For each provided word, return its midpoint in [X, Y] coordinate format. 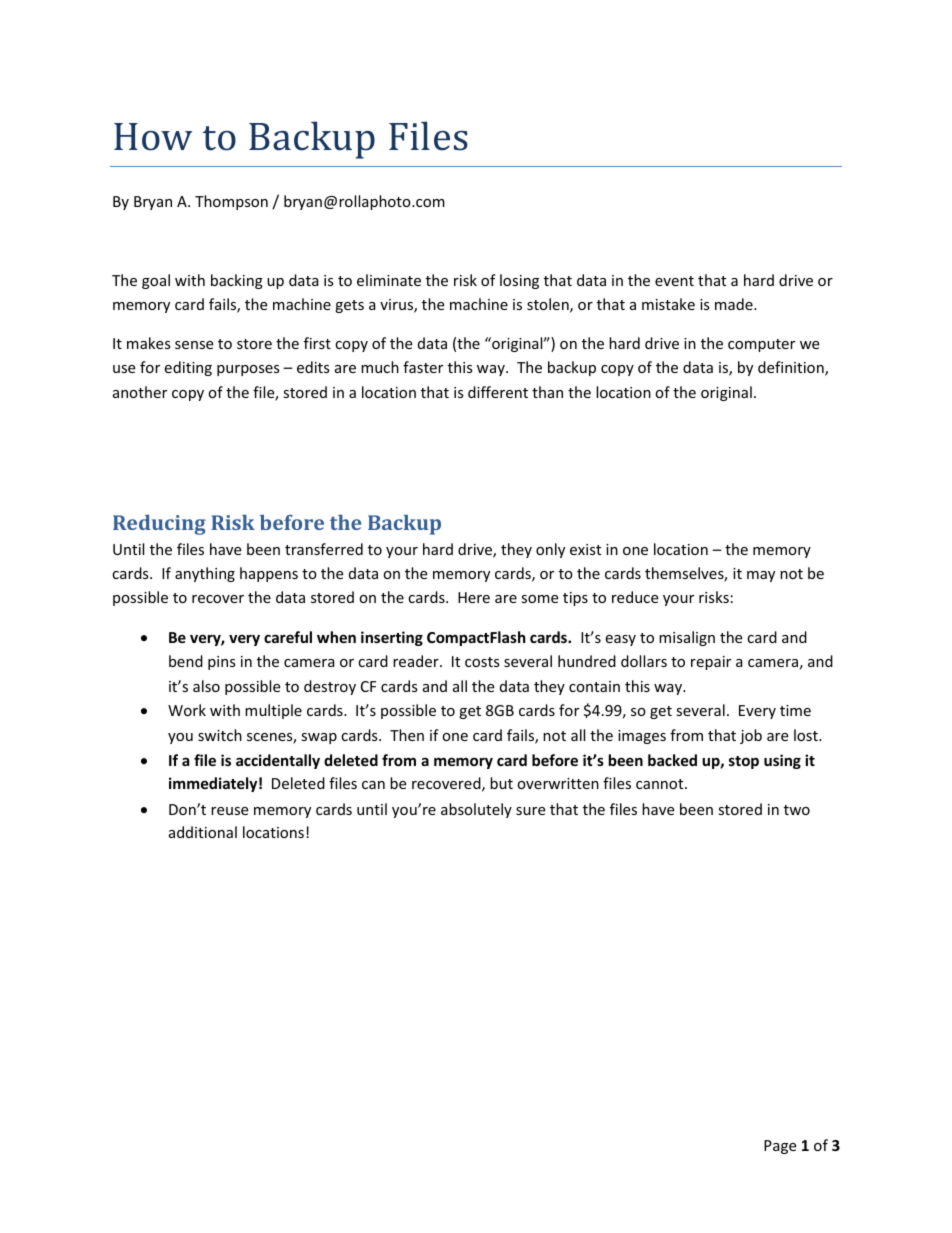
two [797, 810]
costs [482, 662]
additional [203, 832]
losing [519, 281]
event [674, 281]
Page [780, 1147]
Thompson [231, 202]
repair [711, 663]
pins [222, 663]
